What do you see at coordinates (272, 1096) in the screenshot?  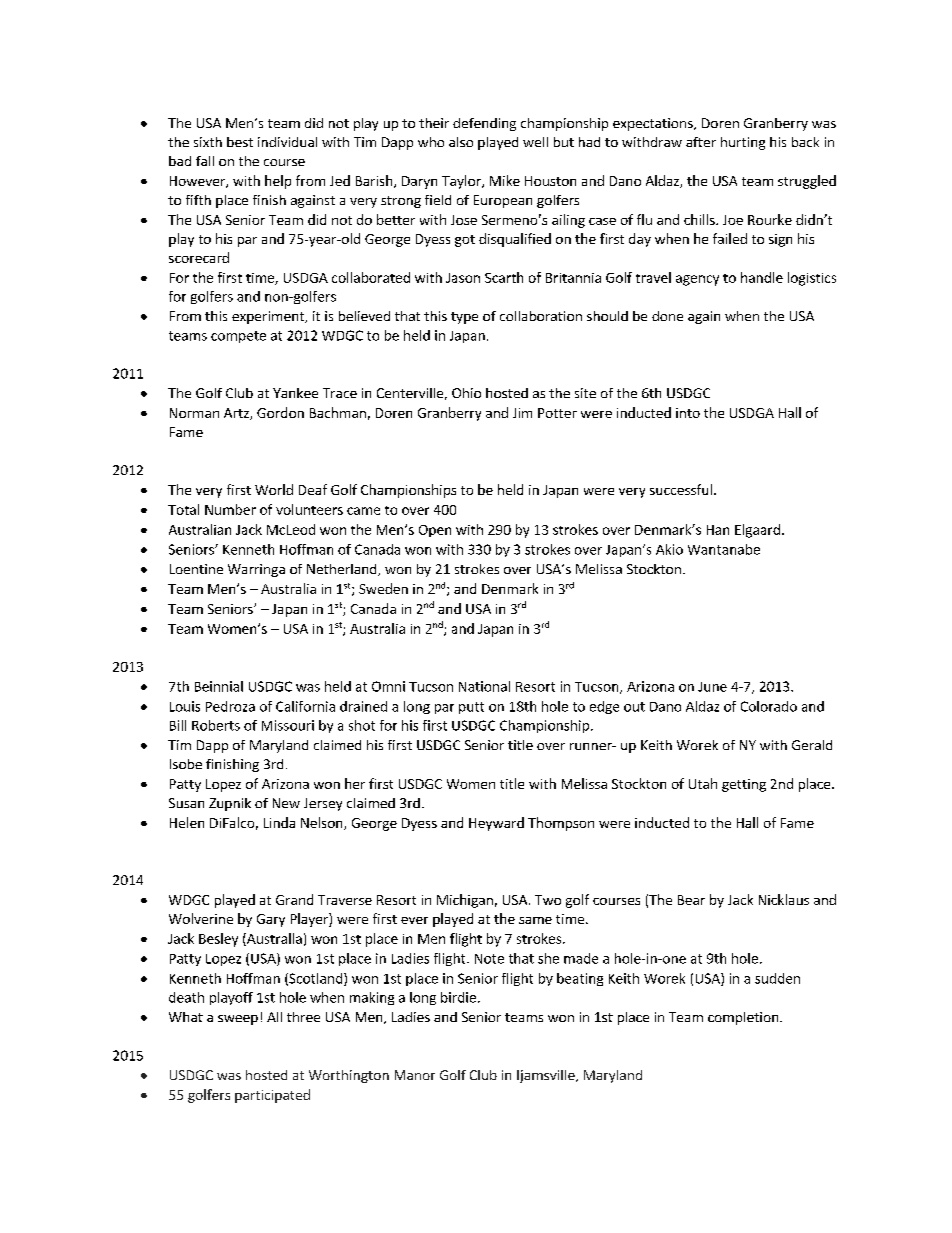 I see `participated` at bounding box center [272, 1096].
